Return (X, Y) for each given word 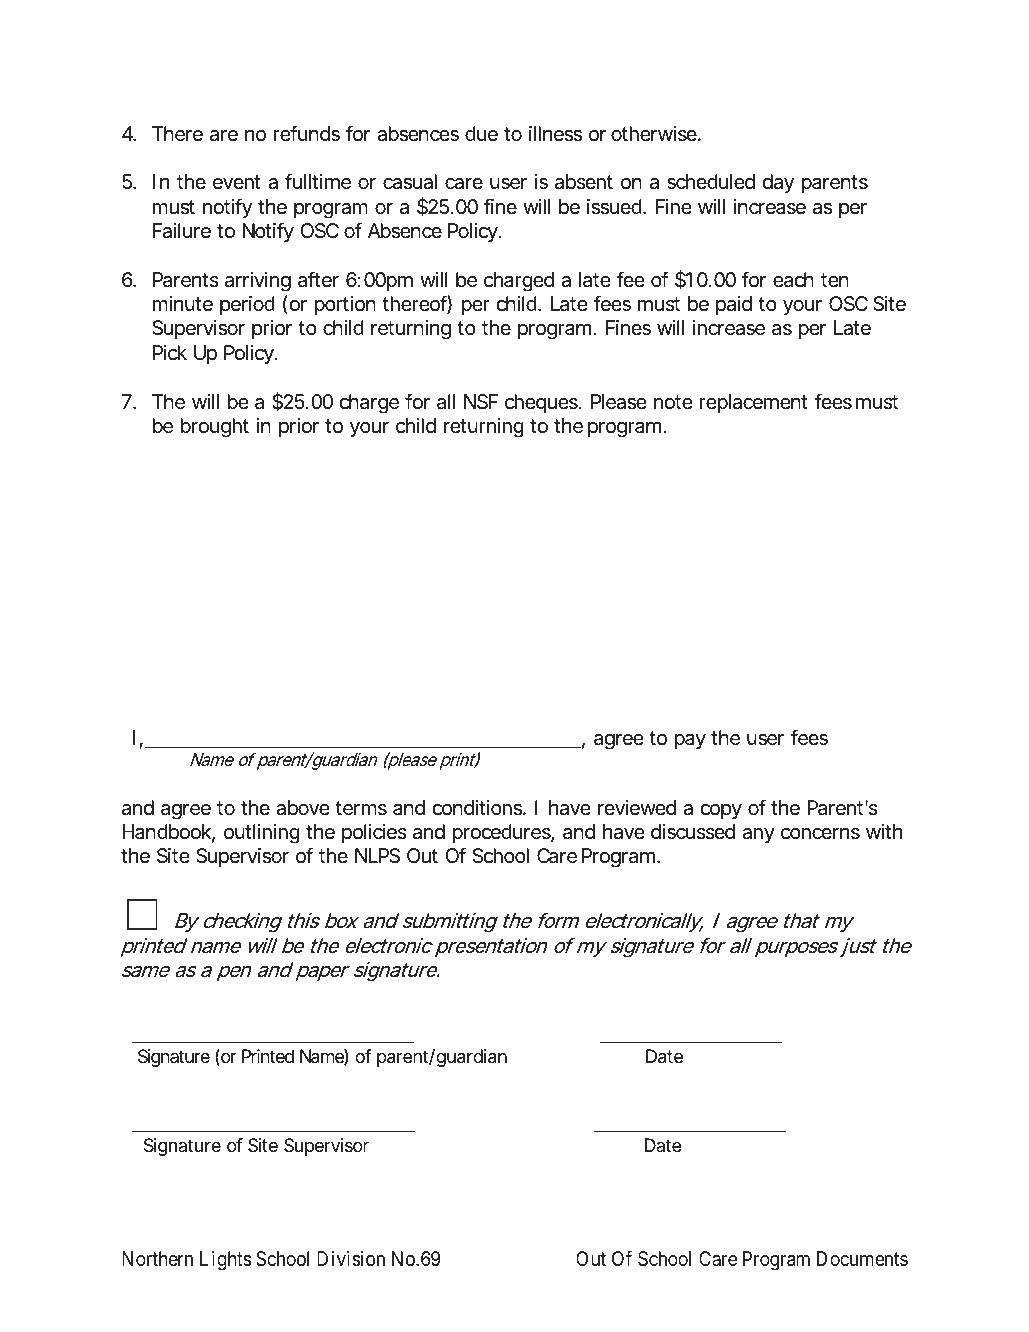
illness (555, 134)
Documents (862, 1258)
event (237, 182)
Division (351, 1259)
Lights (225, 1261)
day (778, 183)
